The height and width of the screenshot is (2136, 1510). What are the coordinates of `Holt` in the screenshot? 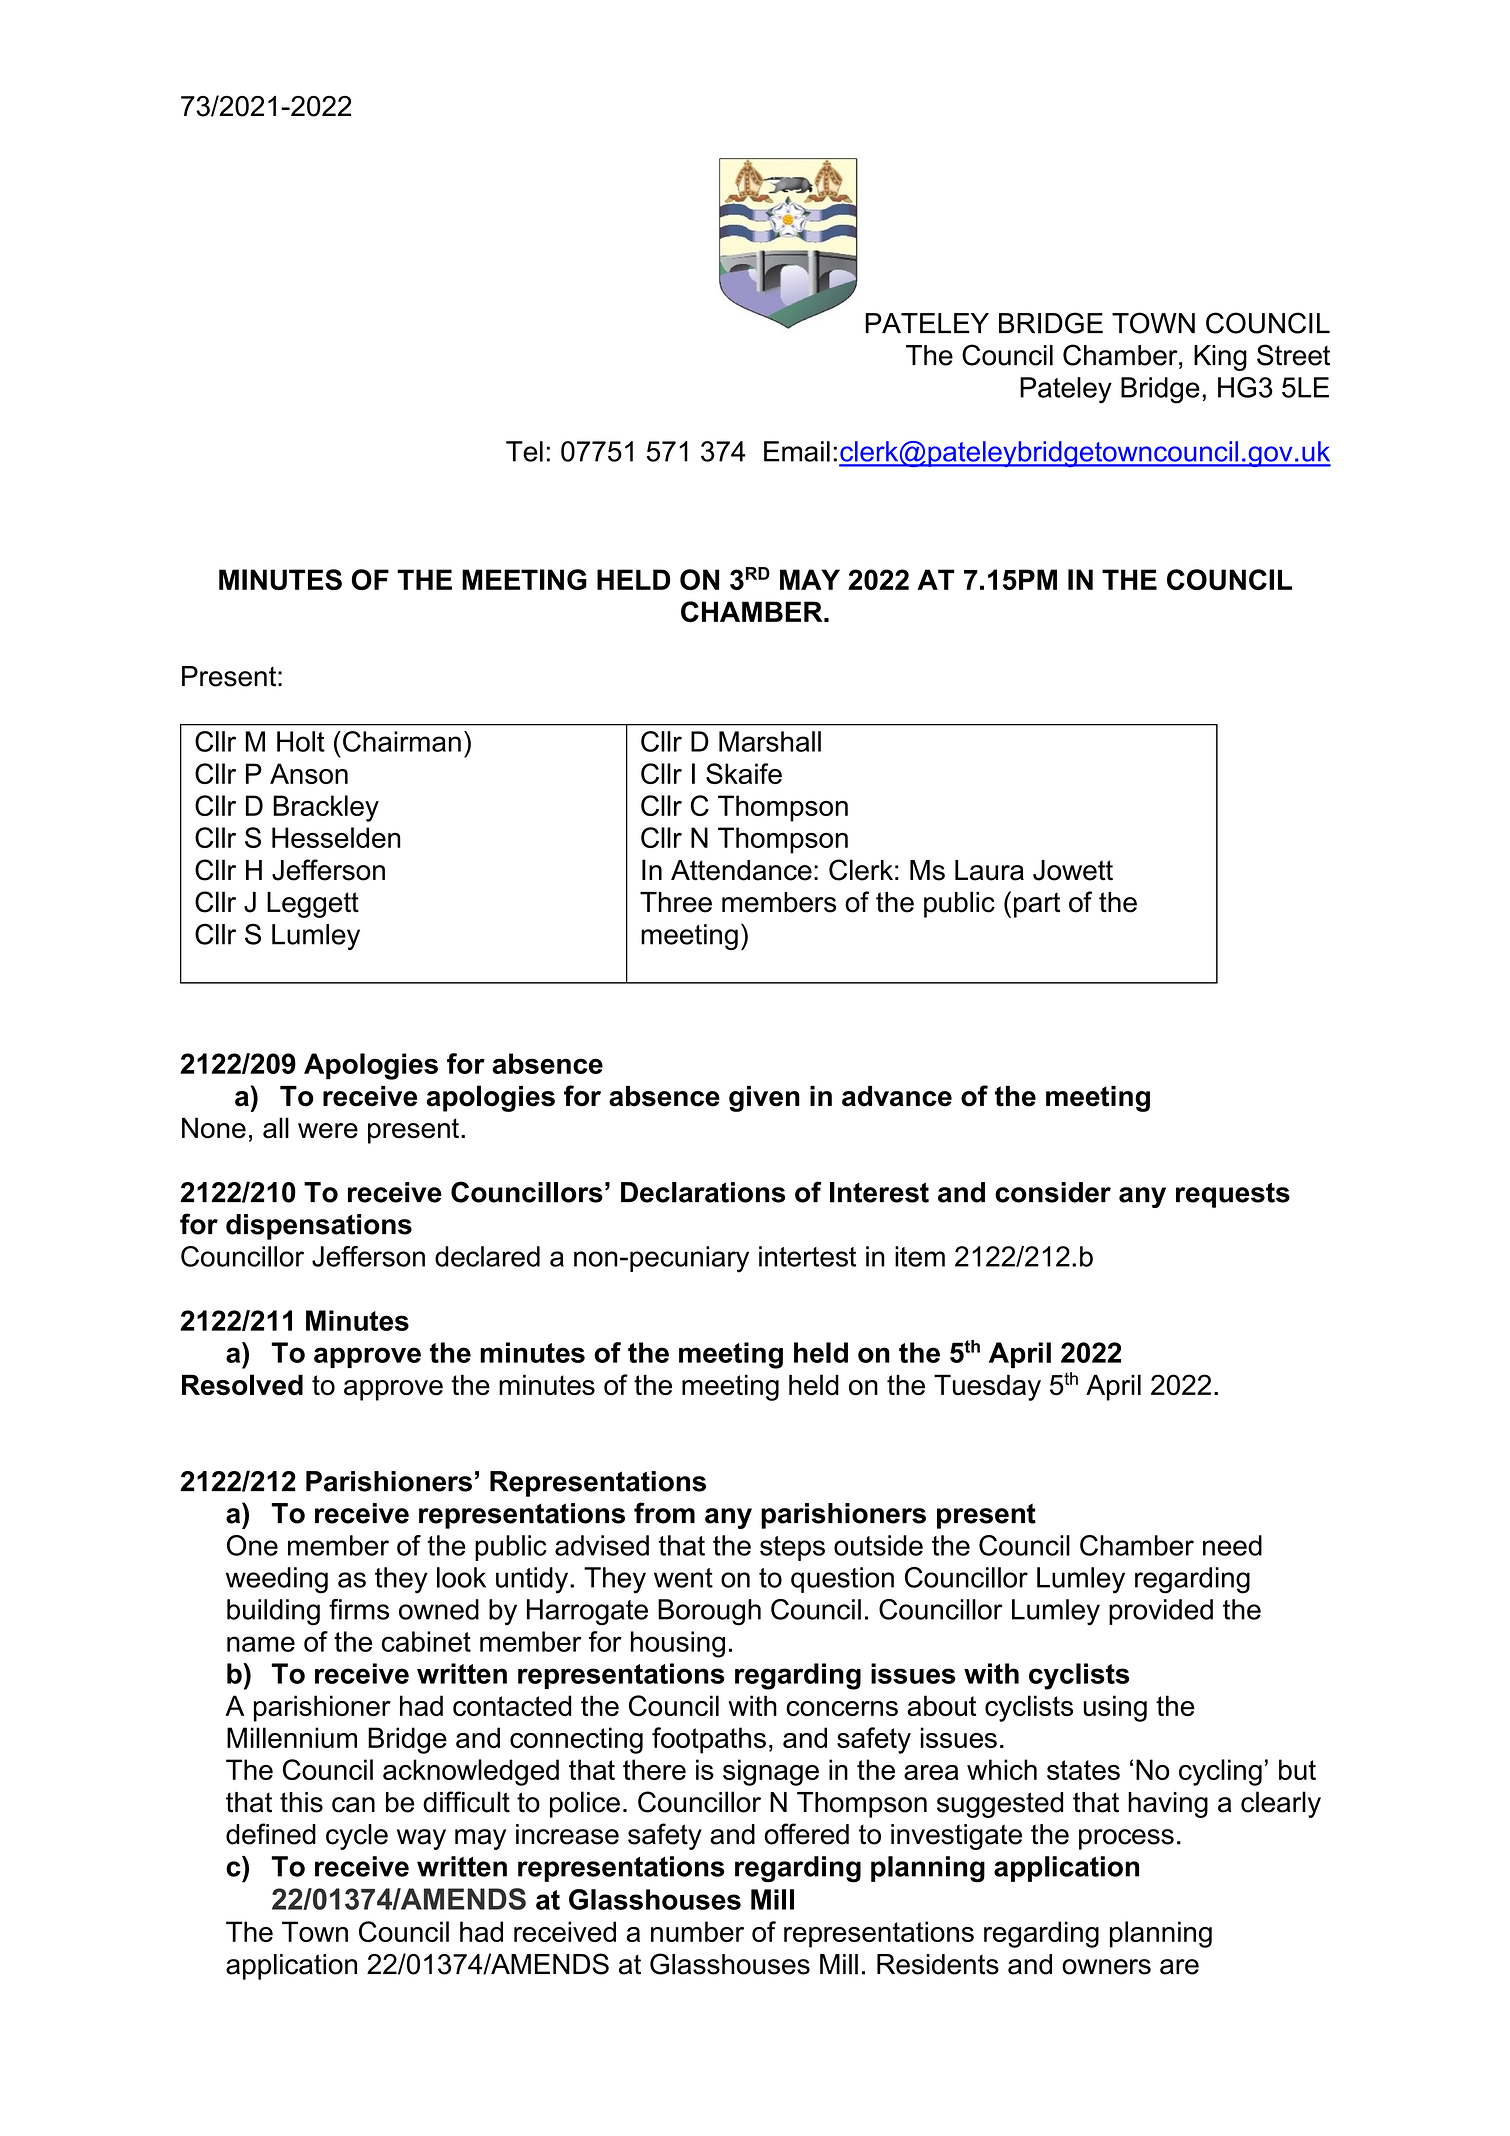 It's located at (301, 741).
